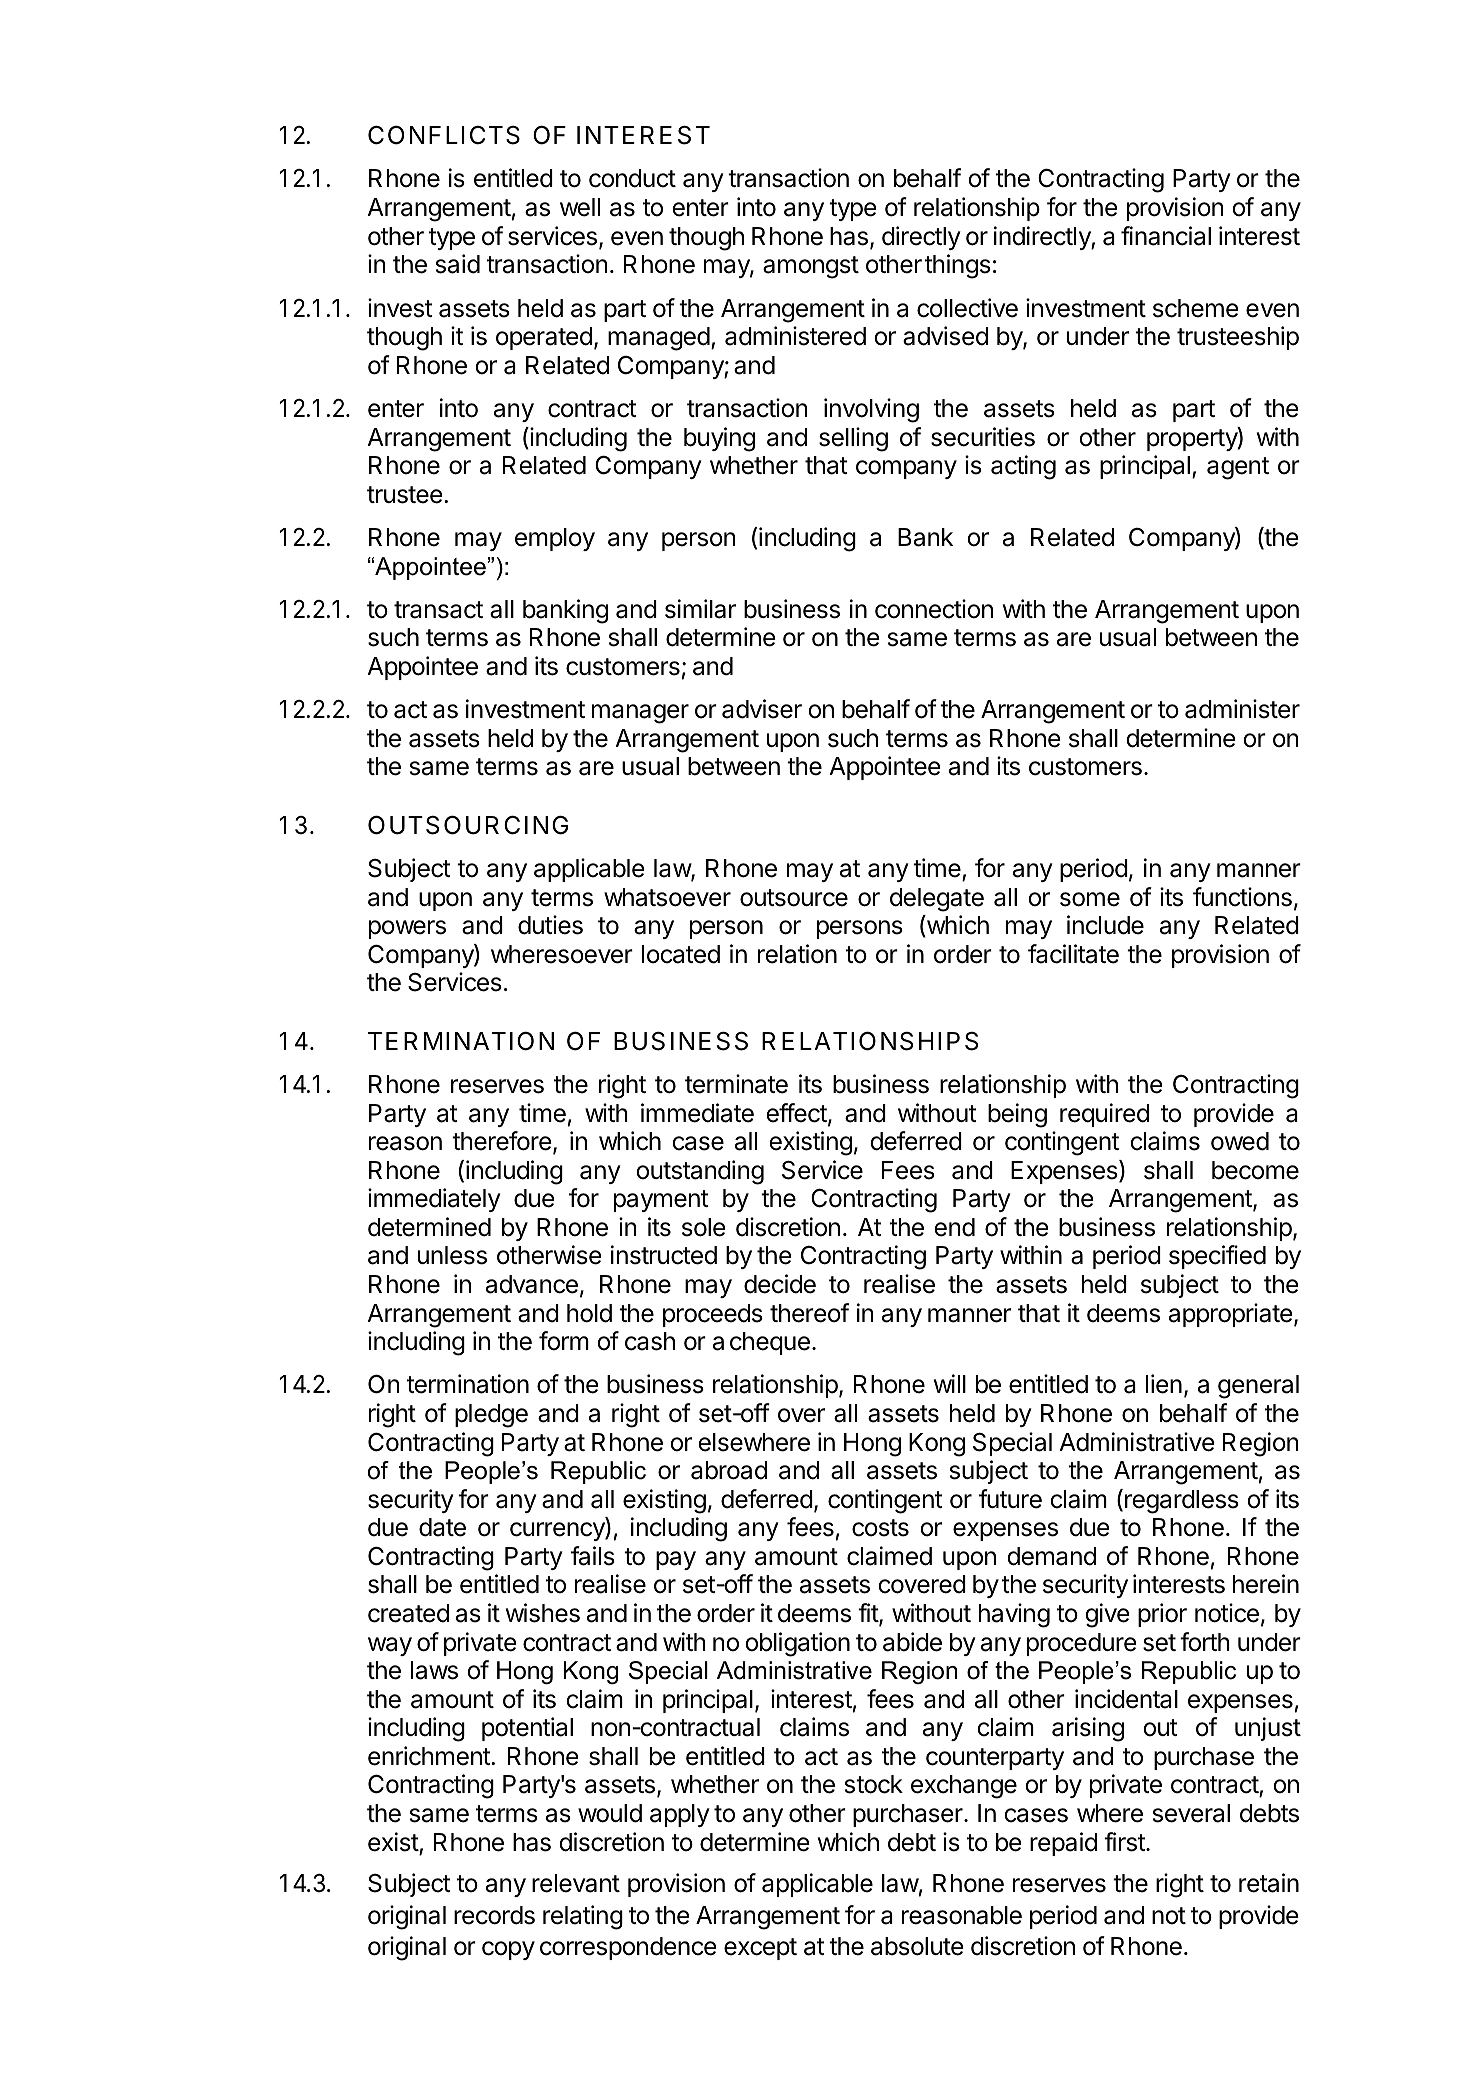 The width and height of the screenshot is (1480, 2093). What do you see at coordinates (760, 1949) in the screenshot?
I see `except` at bounding box center [760, 1949].
